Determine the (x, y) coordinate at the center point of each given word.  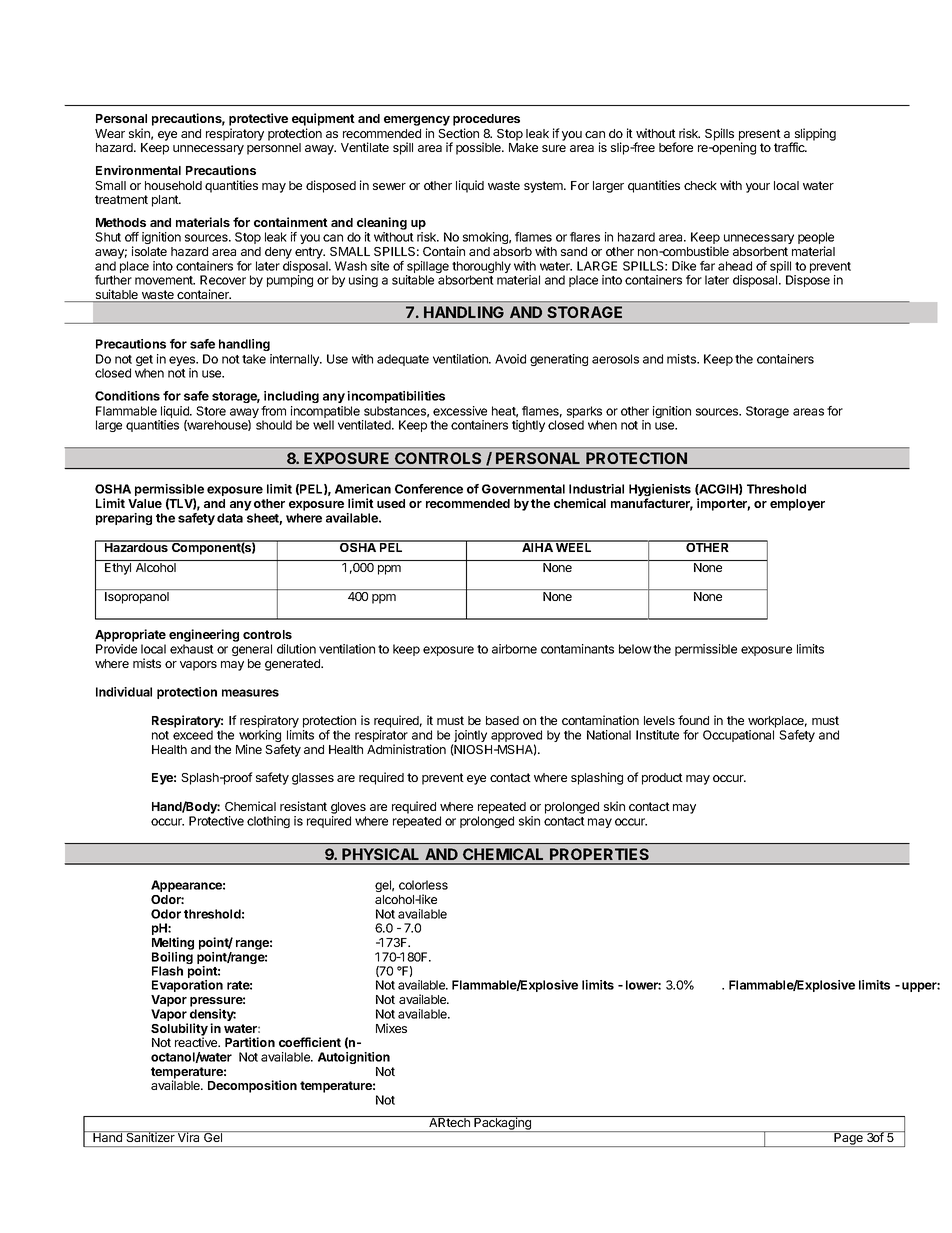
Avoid (510, 359)
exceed (193, 735)
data (230, 518)
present (760, 136)
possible (479, 148)
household (173, 185)
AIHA (537, 546)
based (502, 720)
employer (797, 505)
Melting (173, 943)
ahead (735, 266)
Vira (189, 1136)
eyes (183, 362)
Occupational (738, 736)
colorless (423, 885)
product (662, 779)
